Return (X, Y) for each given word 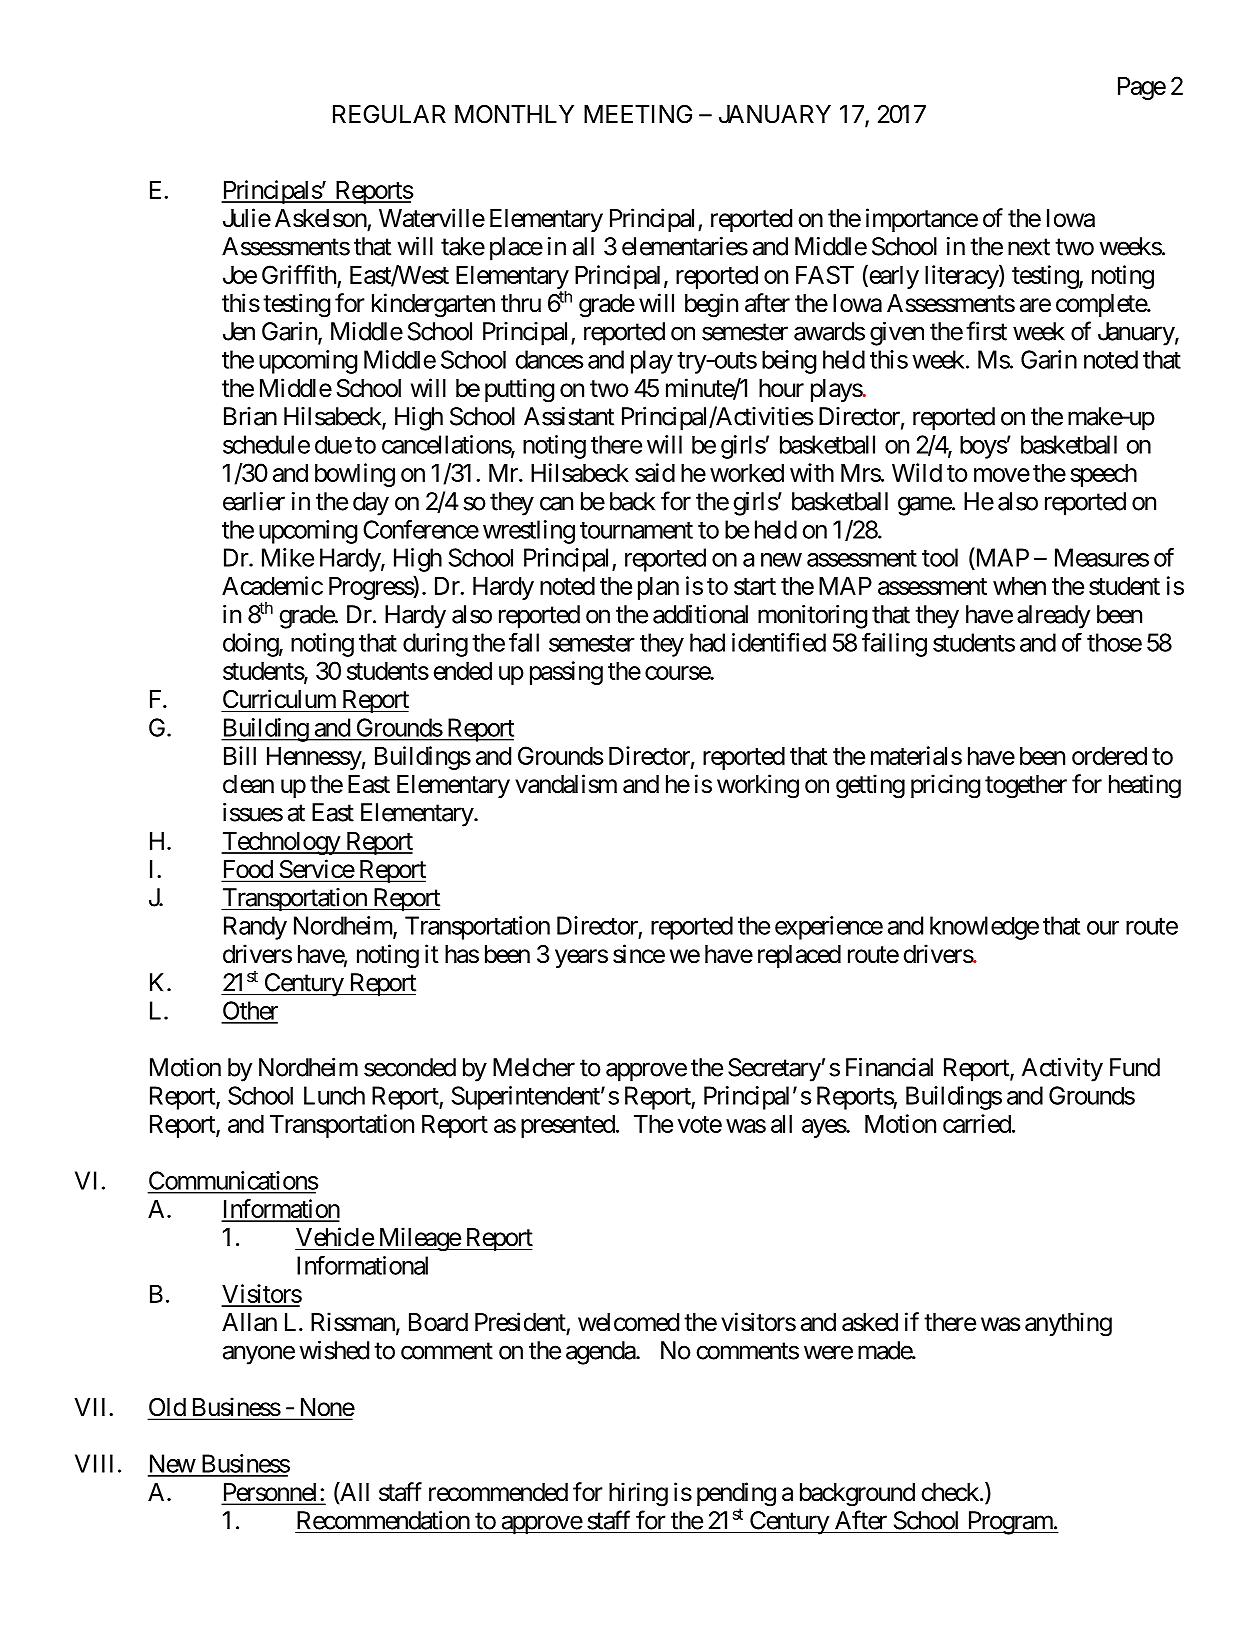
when (1019, 586)
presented (568, 1126)
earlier (254, 501)
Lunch (334, 1095)
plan (658, 588)
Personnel (271, 1493)
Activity (1062, 1070)
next (1029, 247)
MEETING (638, 114)
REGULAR (389, 114)
